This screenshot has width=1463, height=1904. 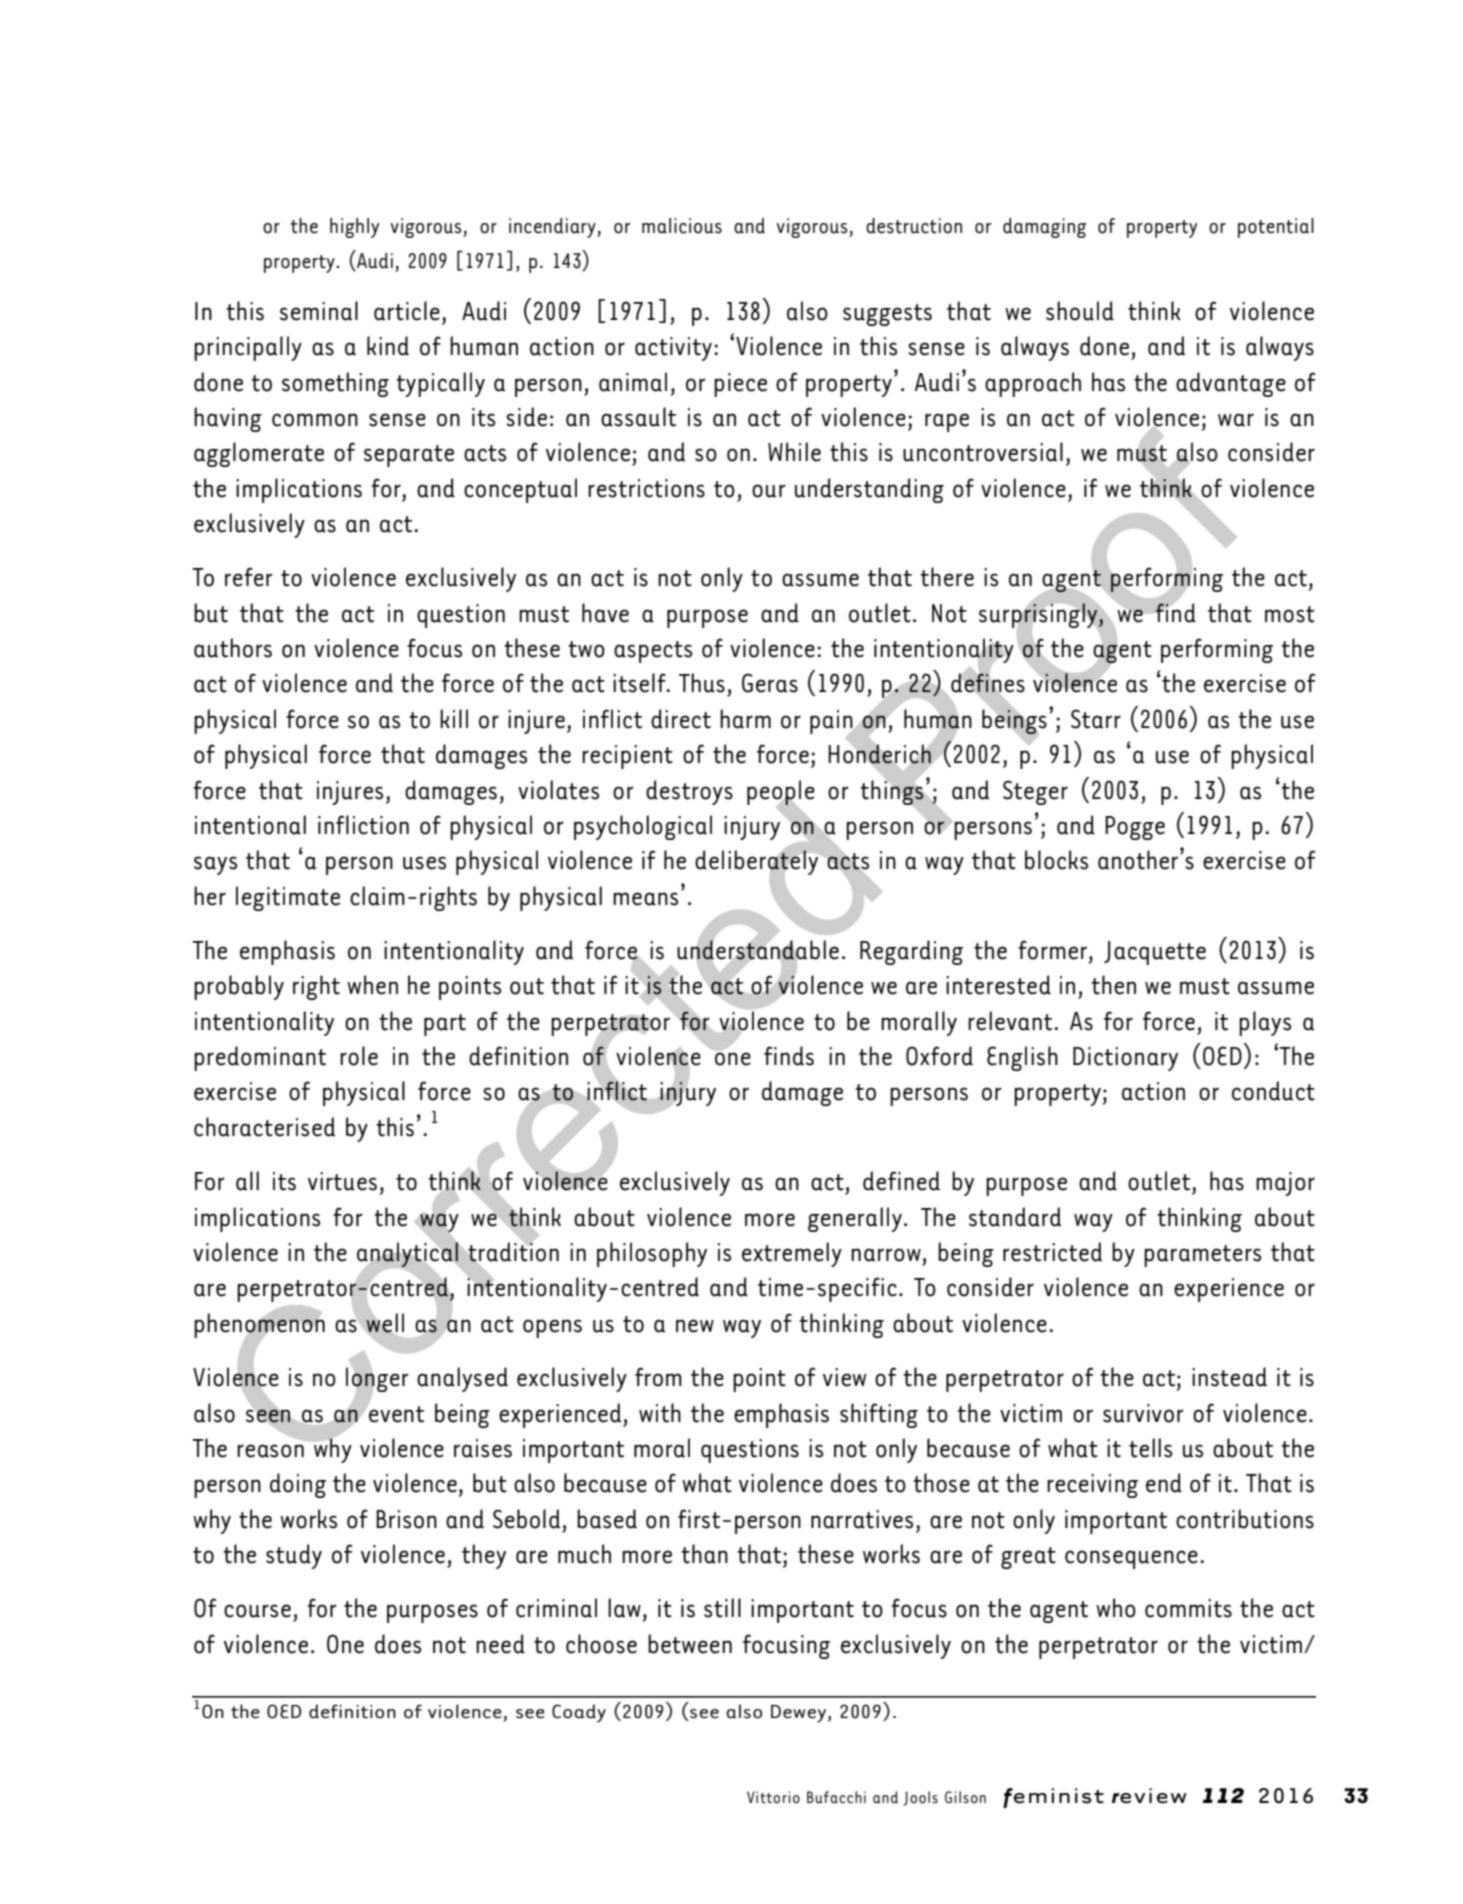 I want to click on when, so click(x=372, y=985).
